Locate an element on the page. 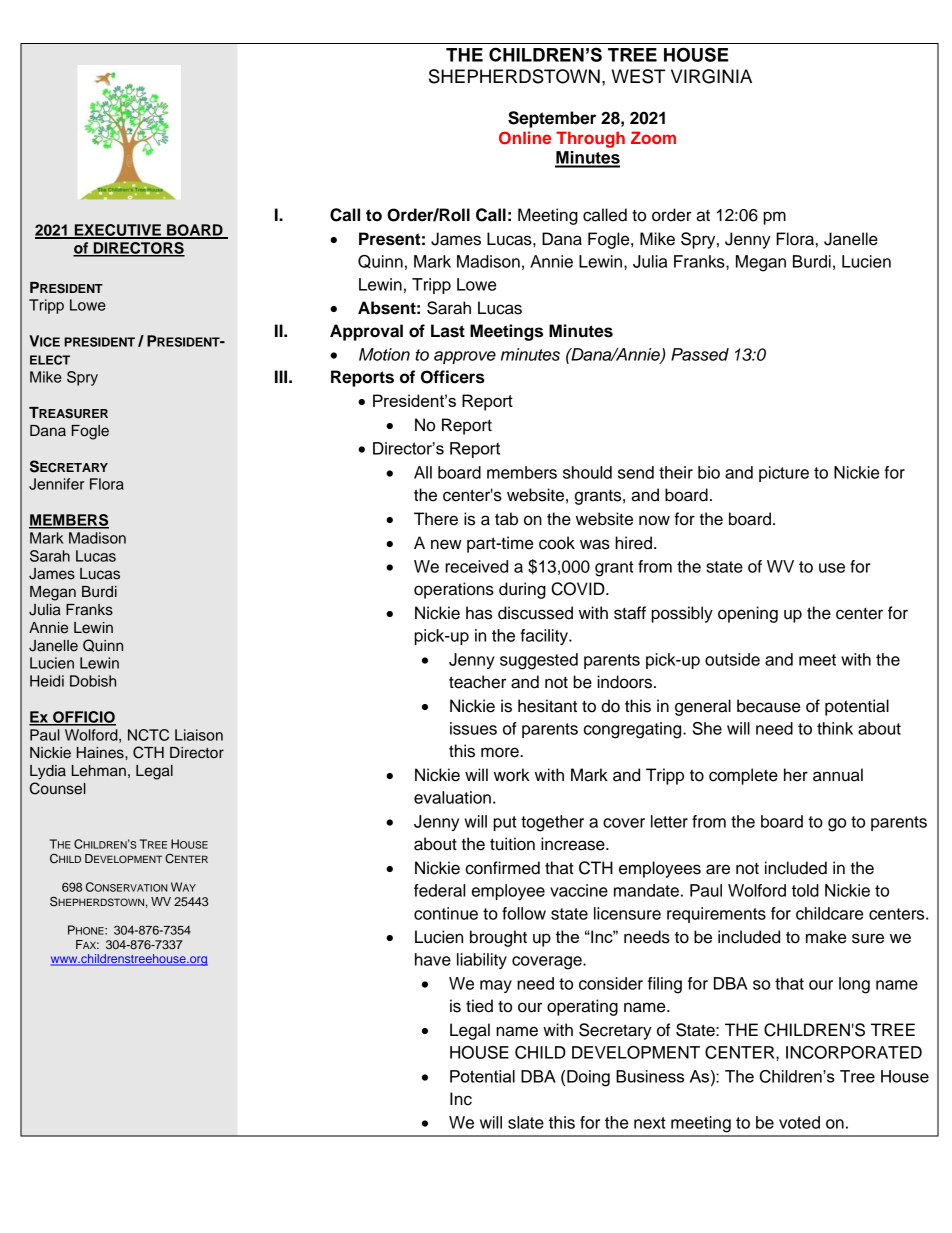  opening is located at coordinates (748, 614).
